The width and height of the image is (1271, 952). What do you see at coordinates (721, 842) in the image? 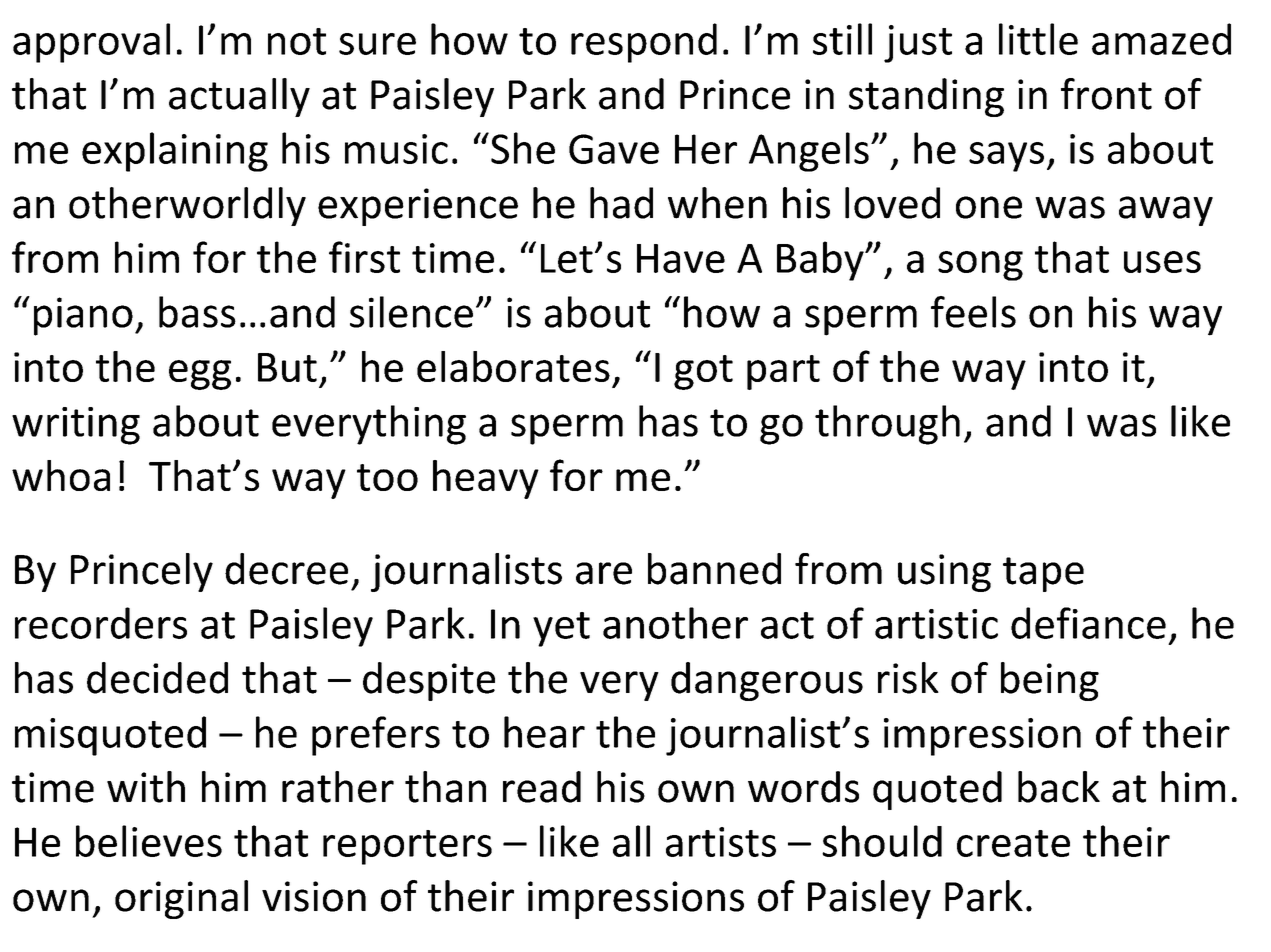
I see `artists` at bounding box center [721, 842].
